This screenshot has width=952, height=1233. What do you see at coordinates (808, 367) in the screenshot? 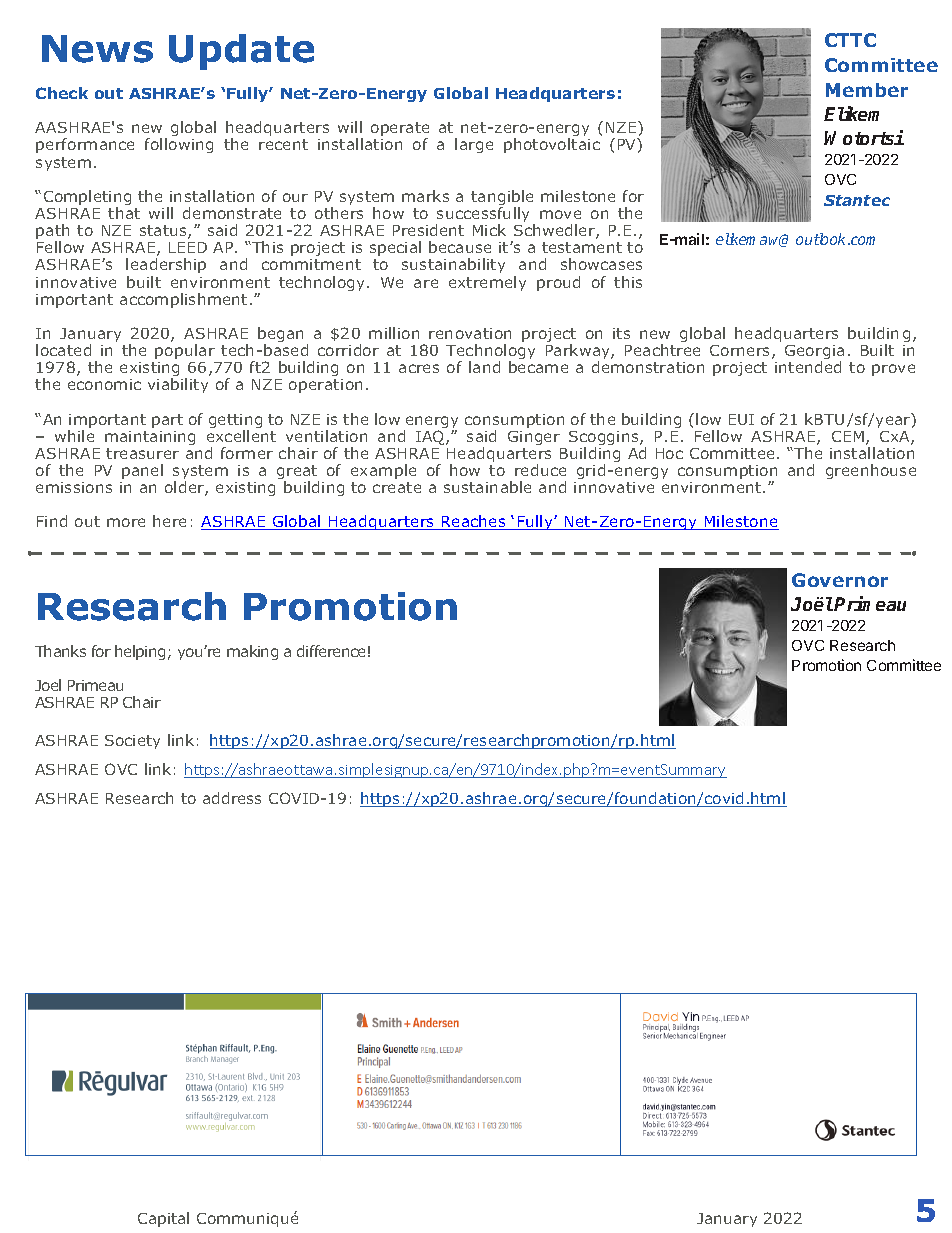
I see `intended` at bounding box center [808, 367].
